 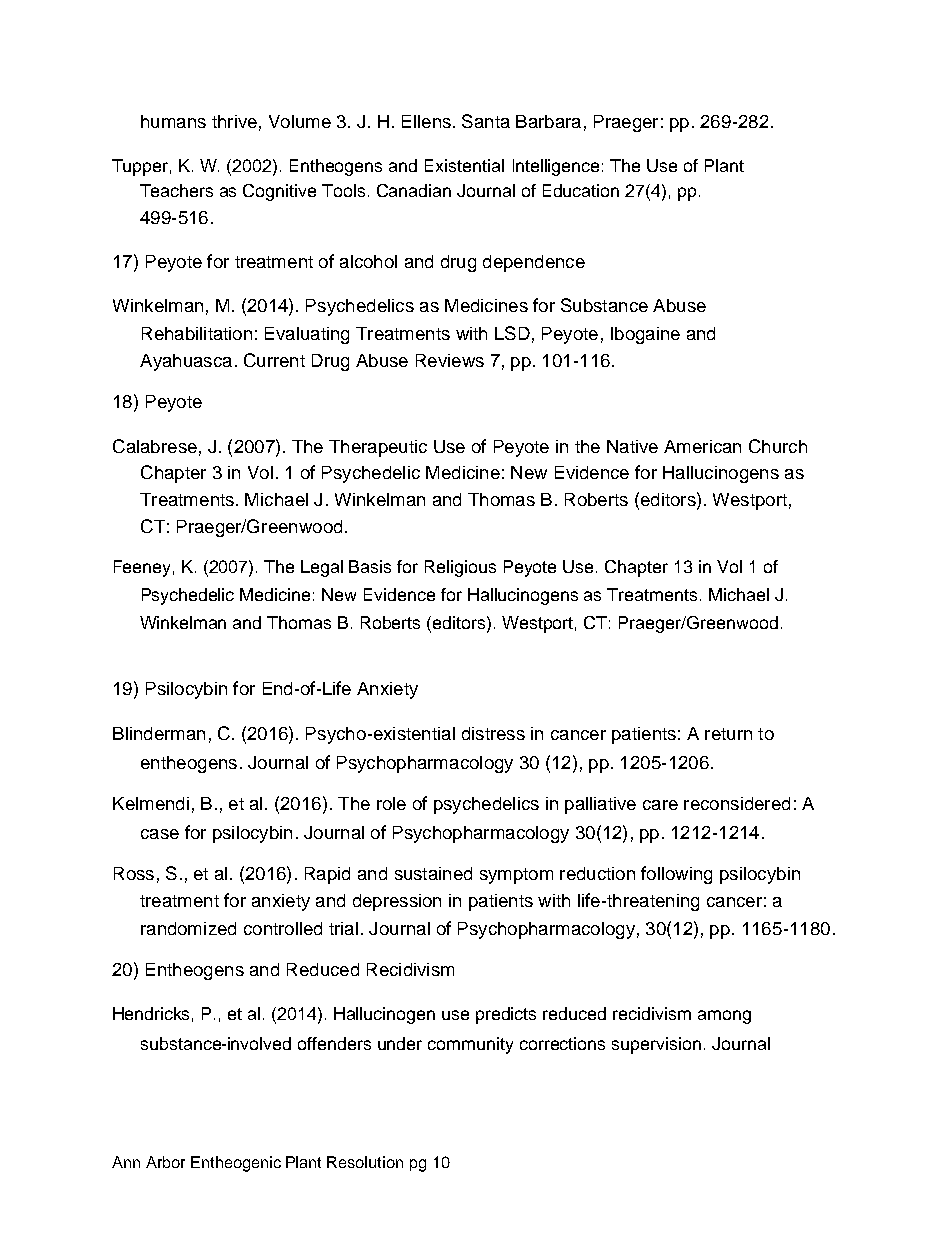 I want to click on Arbor, so click(x=165, y=1162).
